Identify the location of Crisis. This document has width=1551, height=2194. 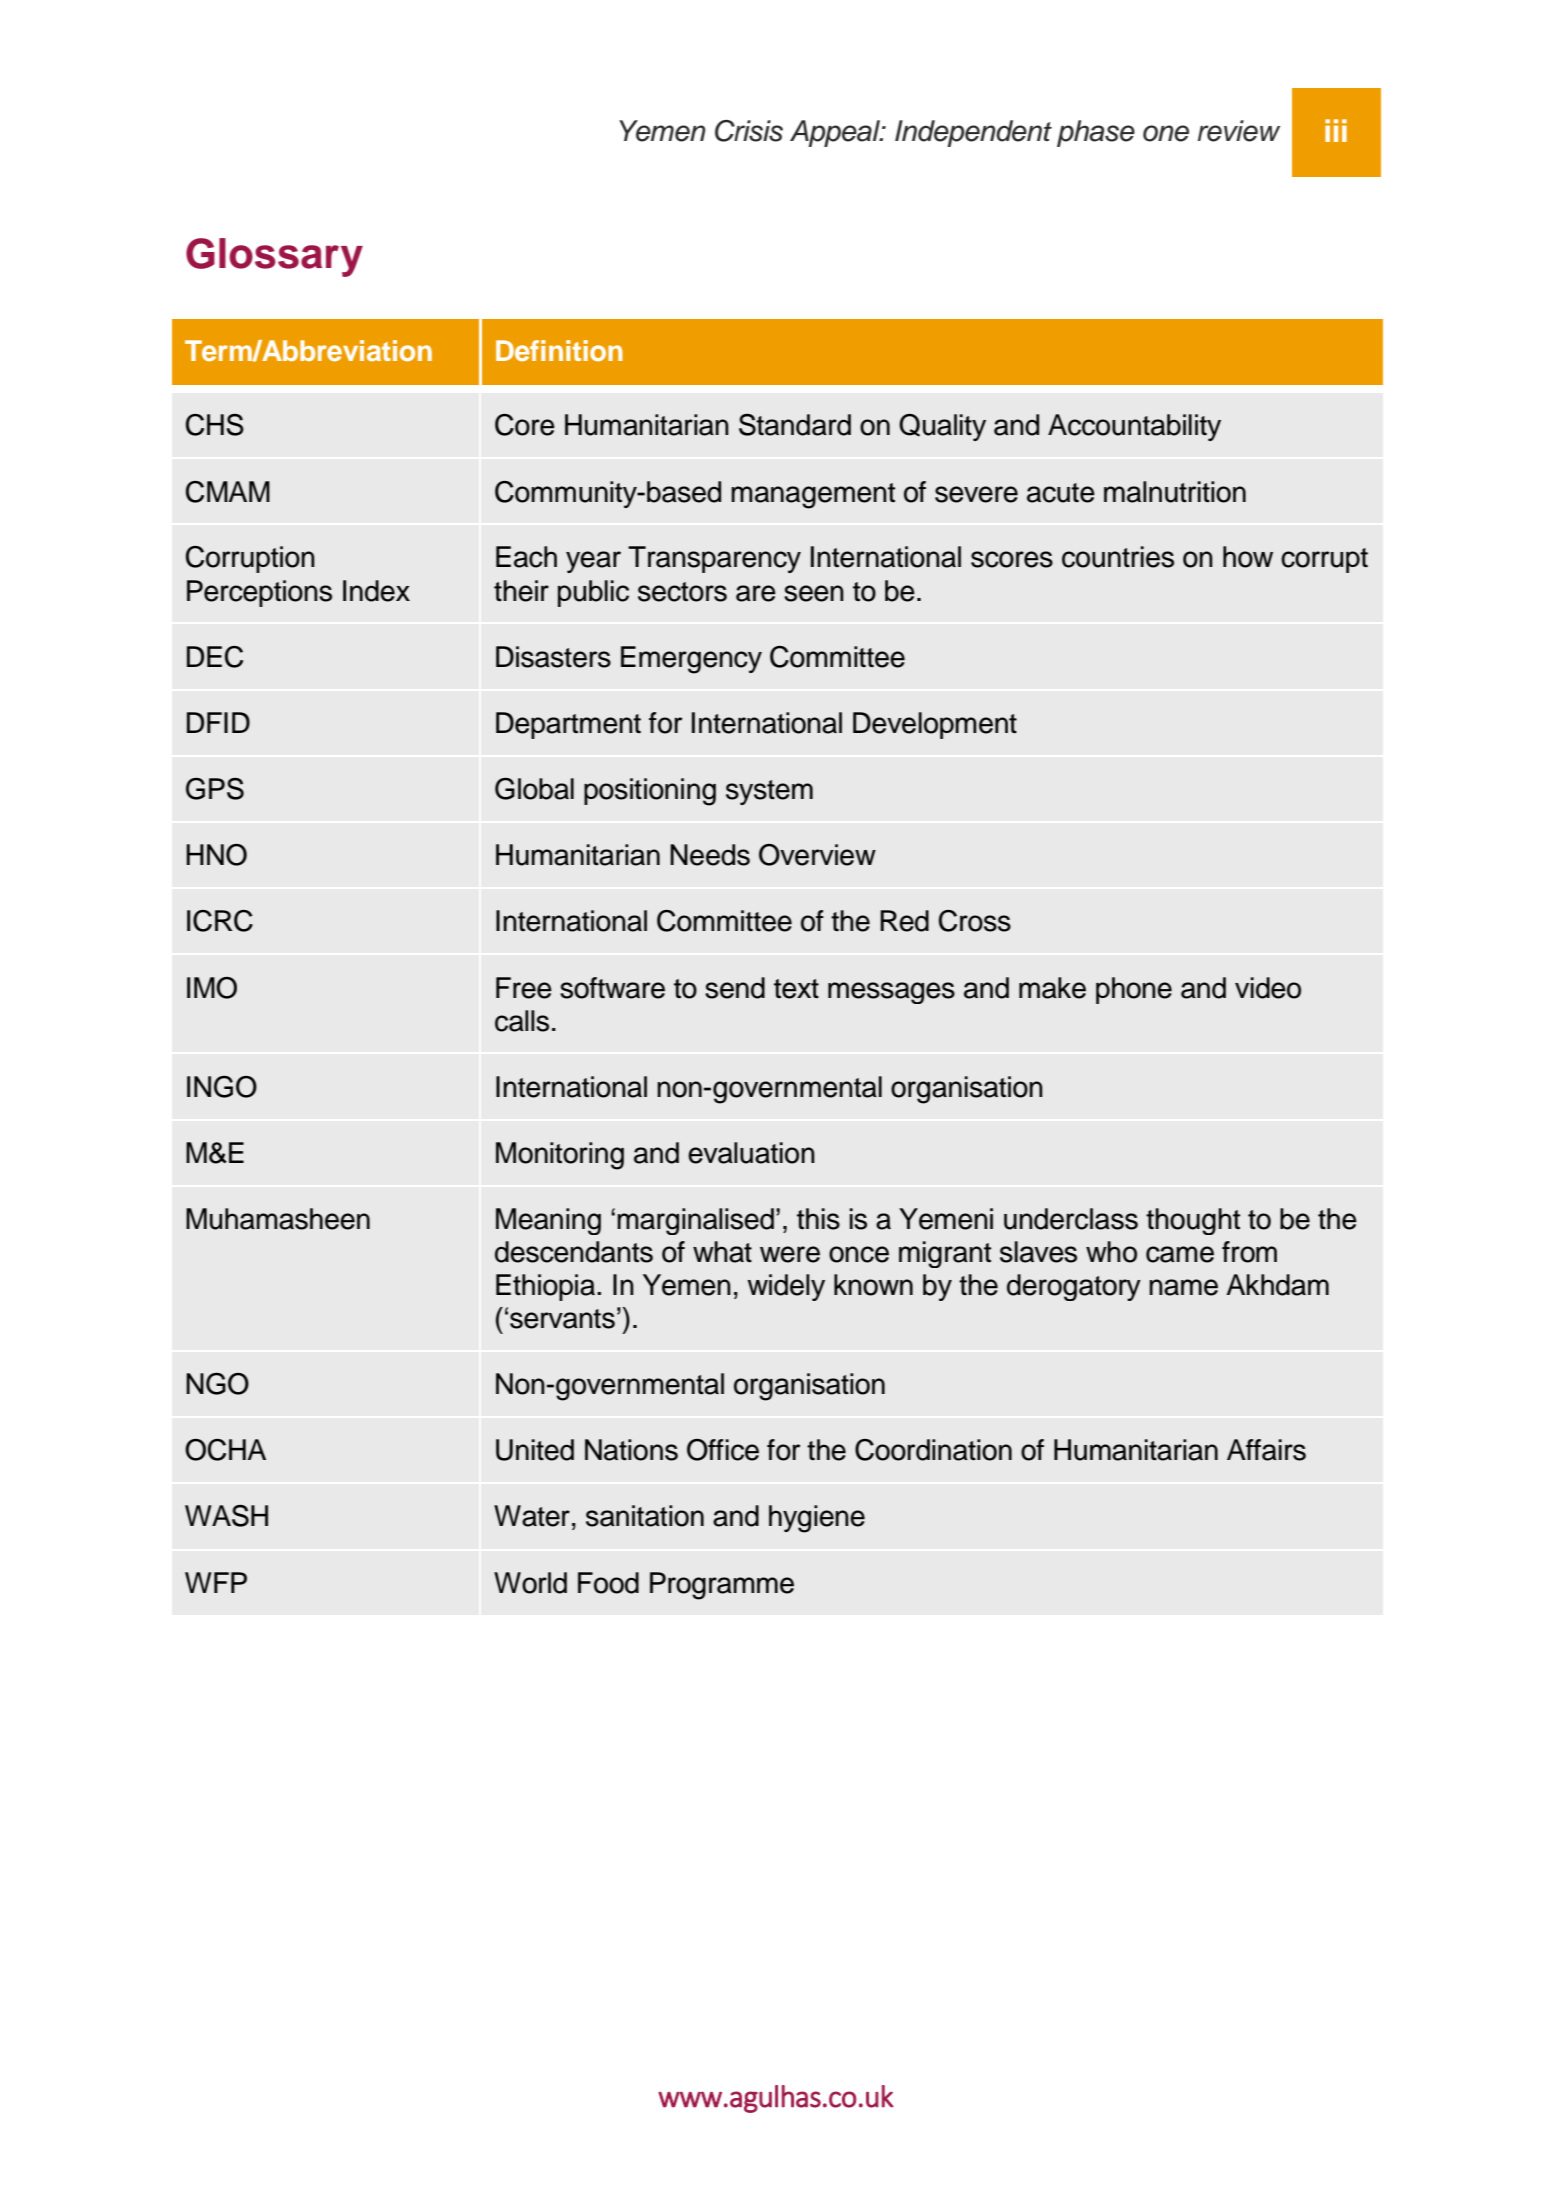
(749, 131).
